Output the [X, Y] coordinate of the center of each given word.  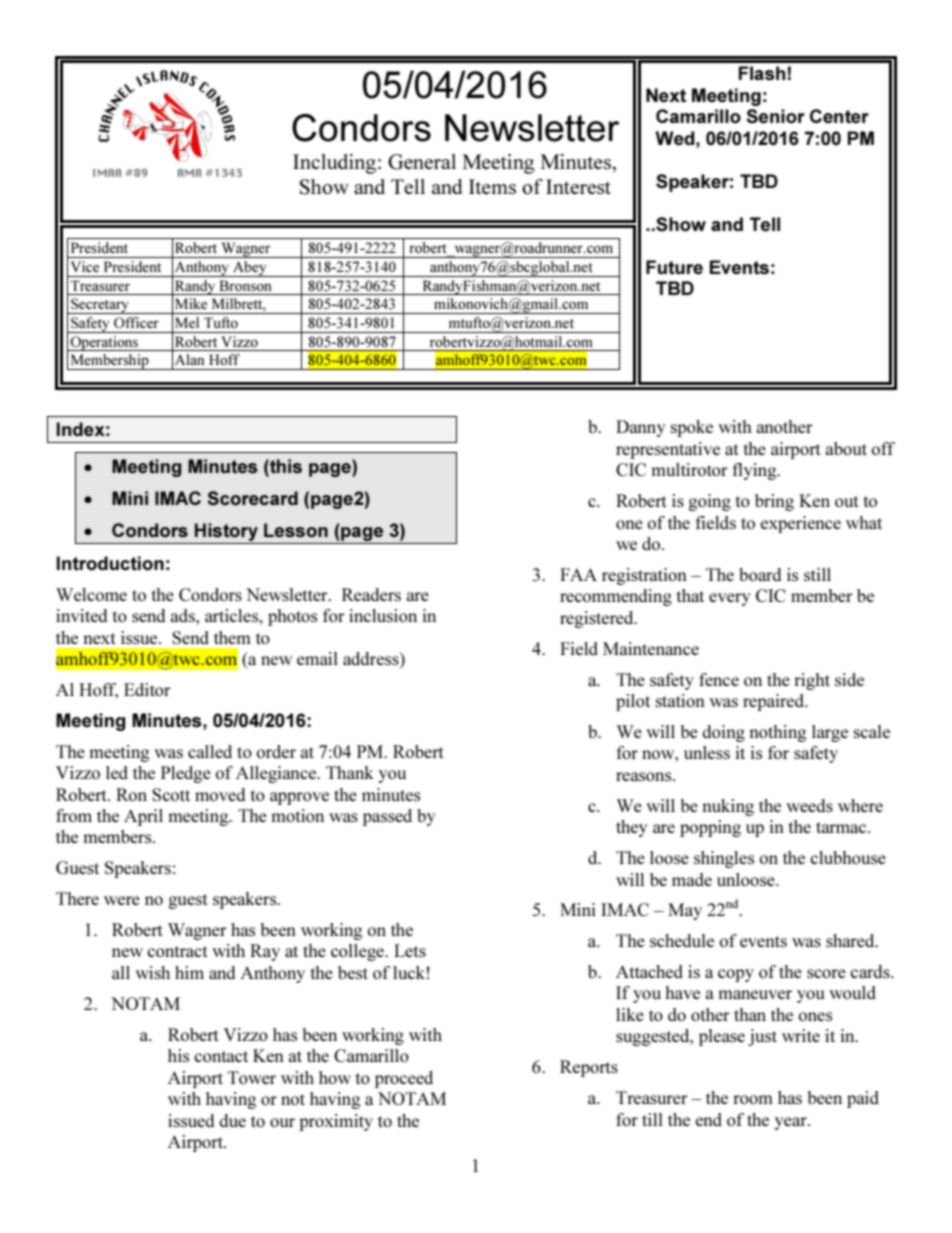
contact [221, 1056]
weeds [809, 805]
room [753, 1099]
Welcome [91, 594]
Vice [85, 266]
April [143, 817]
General [422, 162]
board [760, 574]
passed [387, 817]
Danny [640, 428]
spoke [692, 428]
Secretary [100, 306]
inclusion [383, 615]
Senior [775, 116]
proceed [404, 1079]
